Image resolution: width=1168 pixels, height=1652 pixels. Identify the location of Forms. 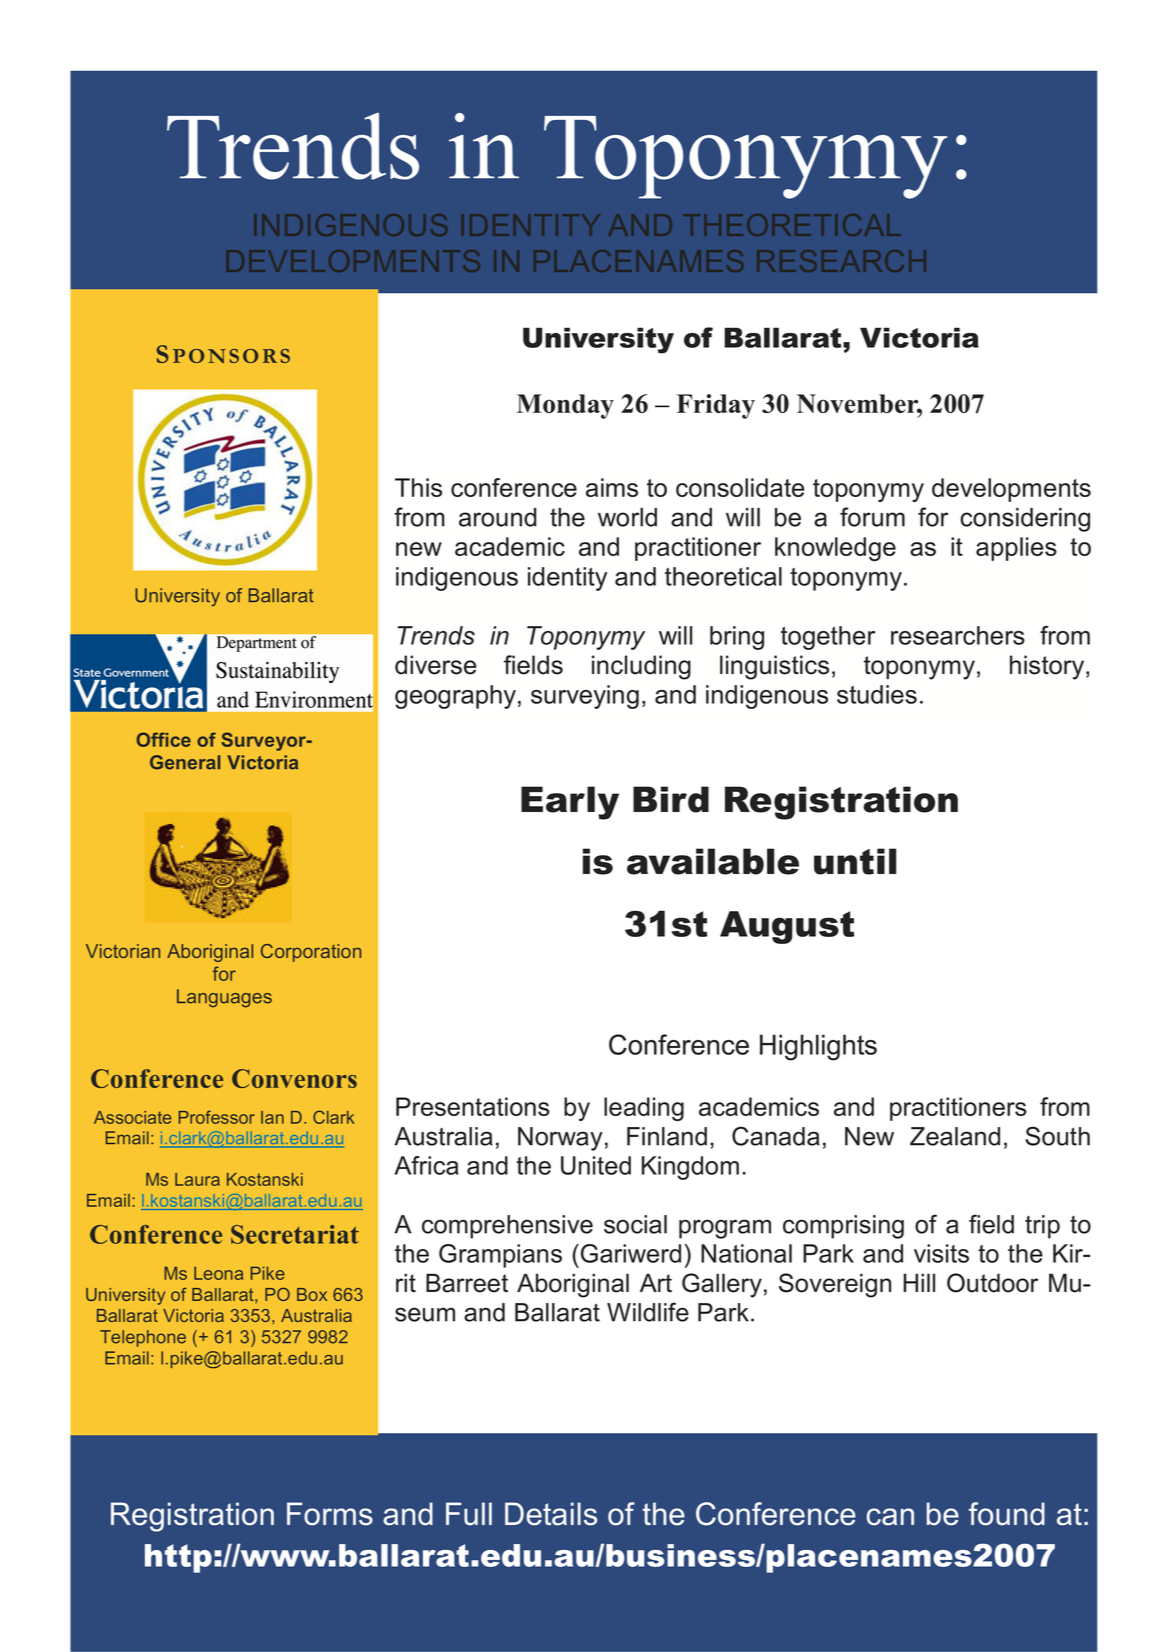
(330, 1514).
